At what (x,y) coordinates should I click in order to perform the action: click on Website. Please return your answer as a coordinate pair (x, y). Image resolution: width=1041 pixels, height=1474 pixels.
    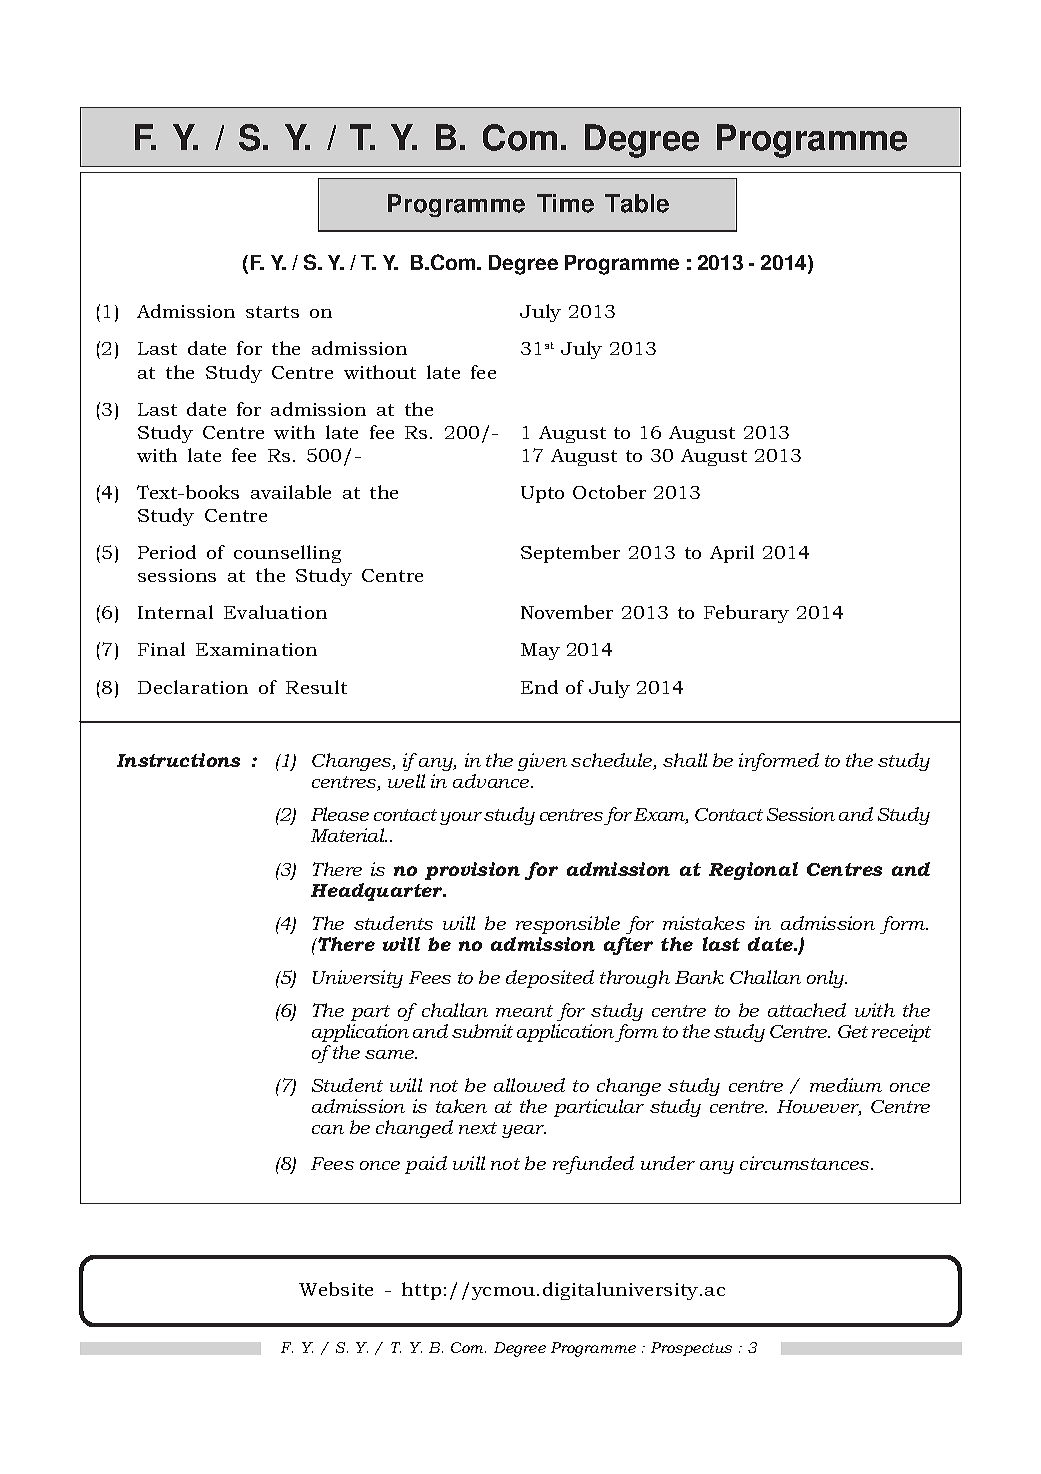
    Looking at the image, I should click on (336, 1289).
